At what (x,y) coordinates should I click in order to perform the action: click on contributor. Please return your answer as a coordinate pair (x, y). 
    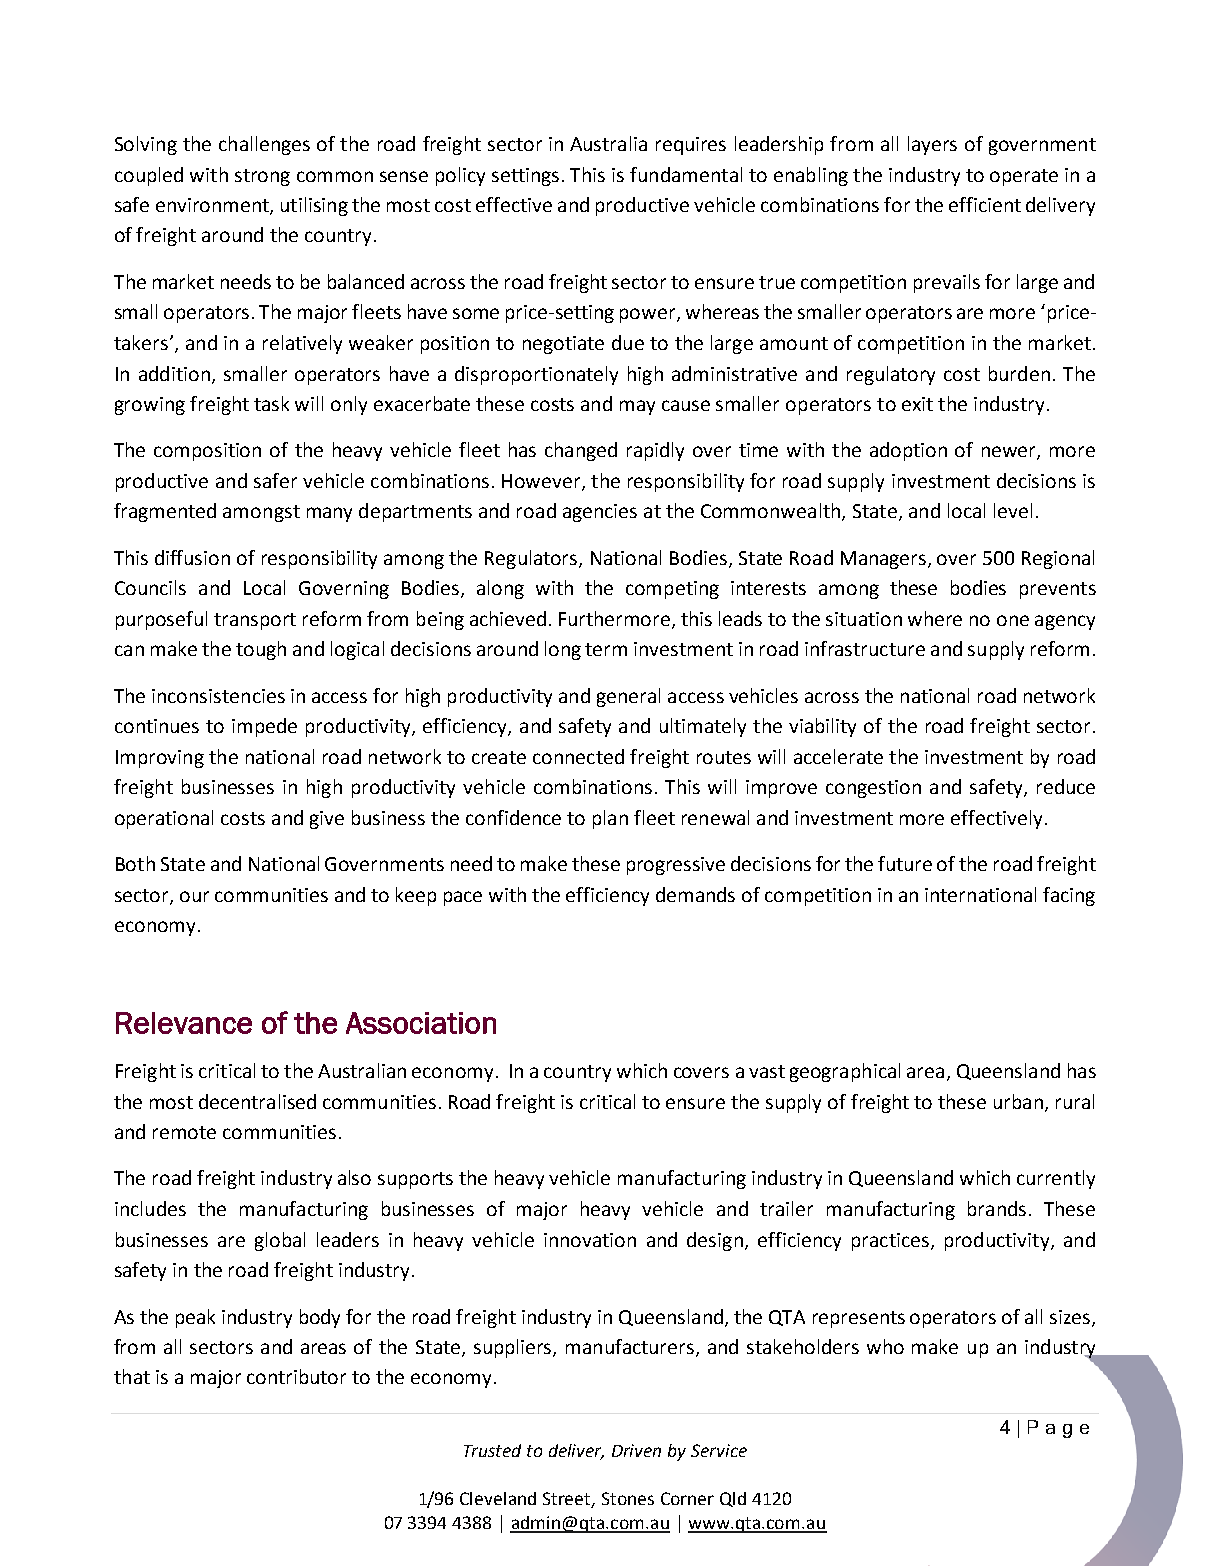
    Looking at the image, I should click on (296, 1376).
